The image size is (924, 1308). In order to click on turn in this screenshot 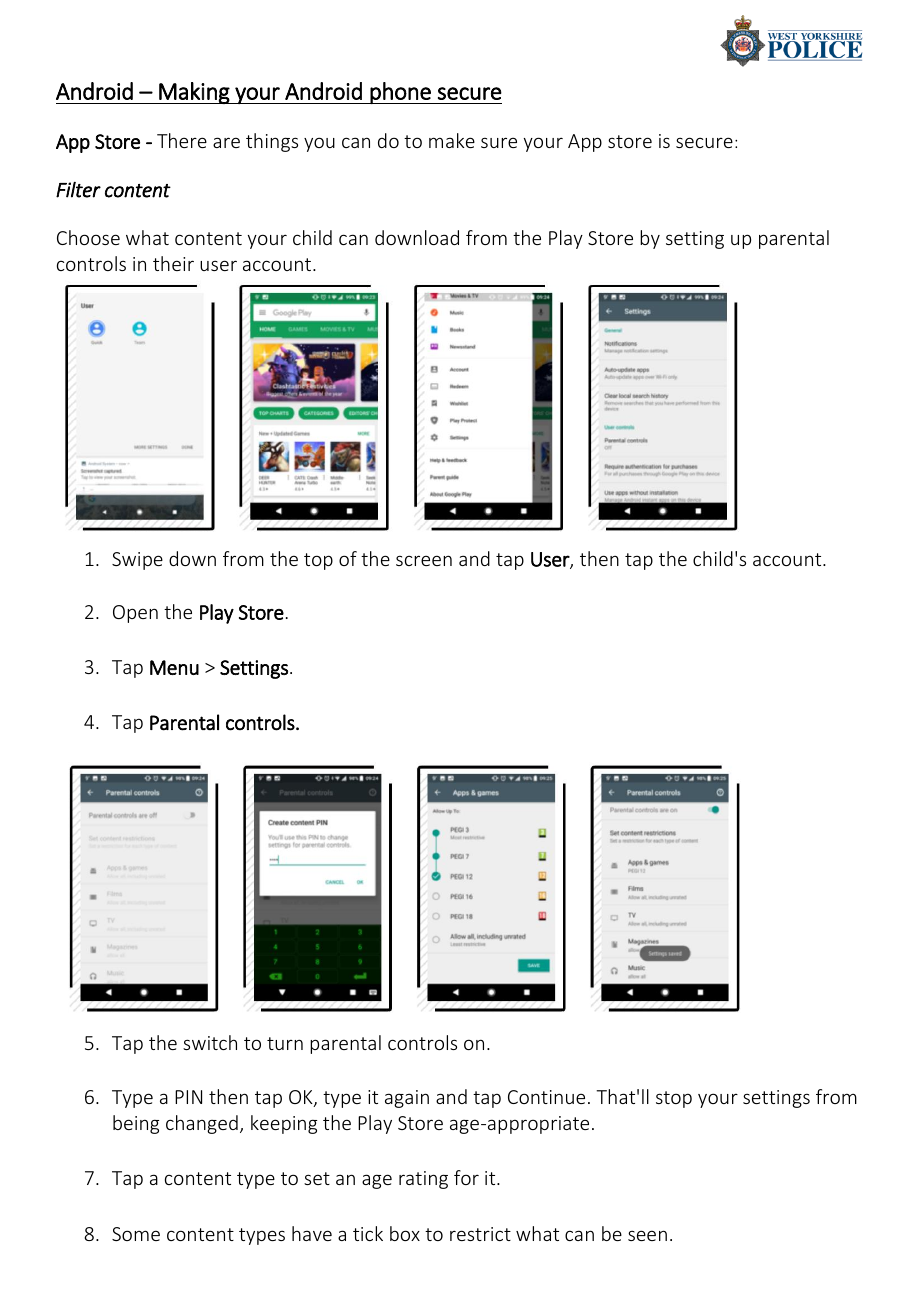, I will do `click(285, 1043)`.
